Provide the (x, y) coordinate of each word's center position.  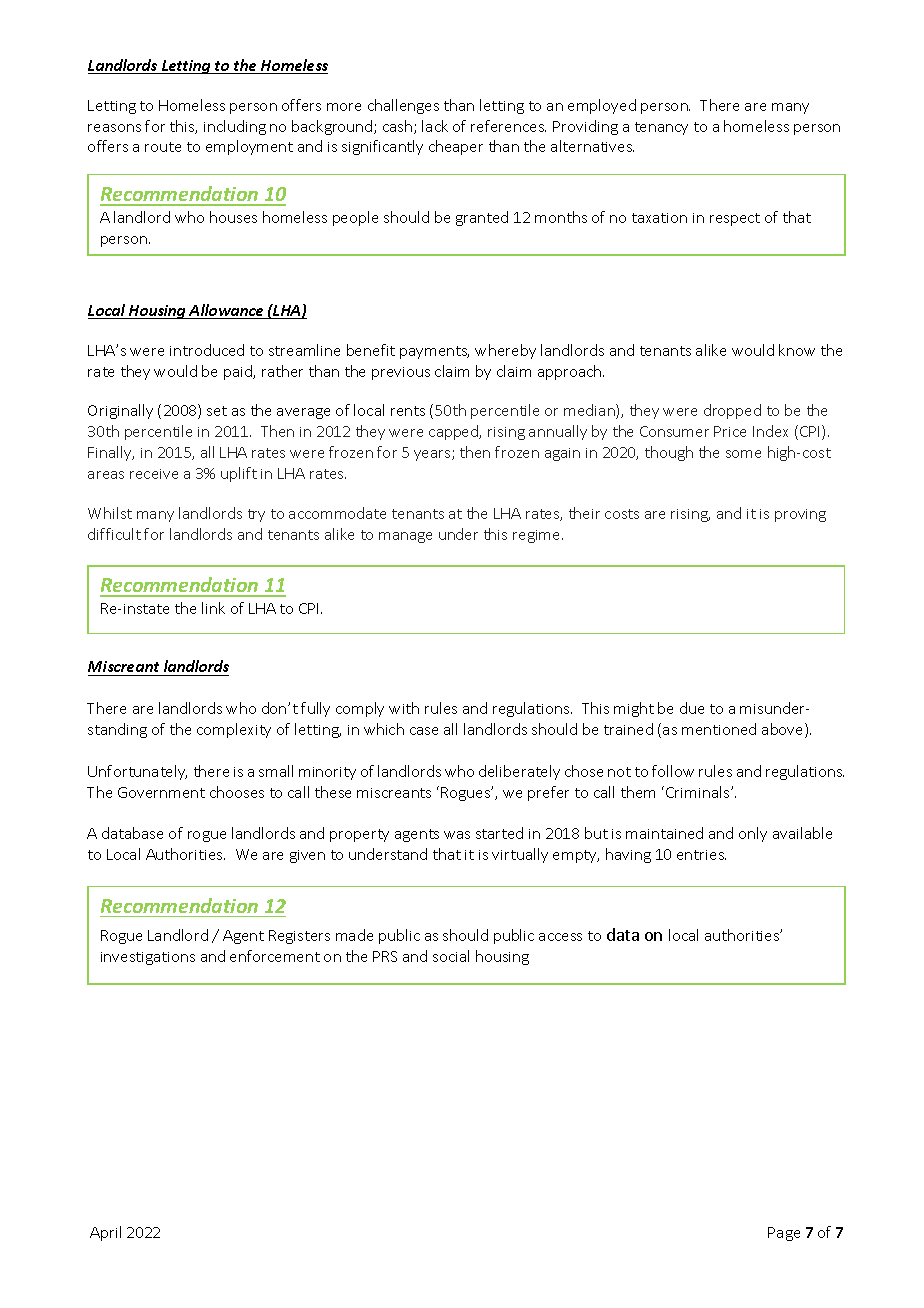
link (213, 608)
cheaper (456, 147)
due (692, 708)
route (163, 147)
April (105, 1233)
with (404, 708)
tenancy (661, 128)
